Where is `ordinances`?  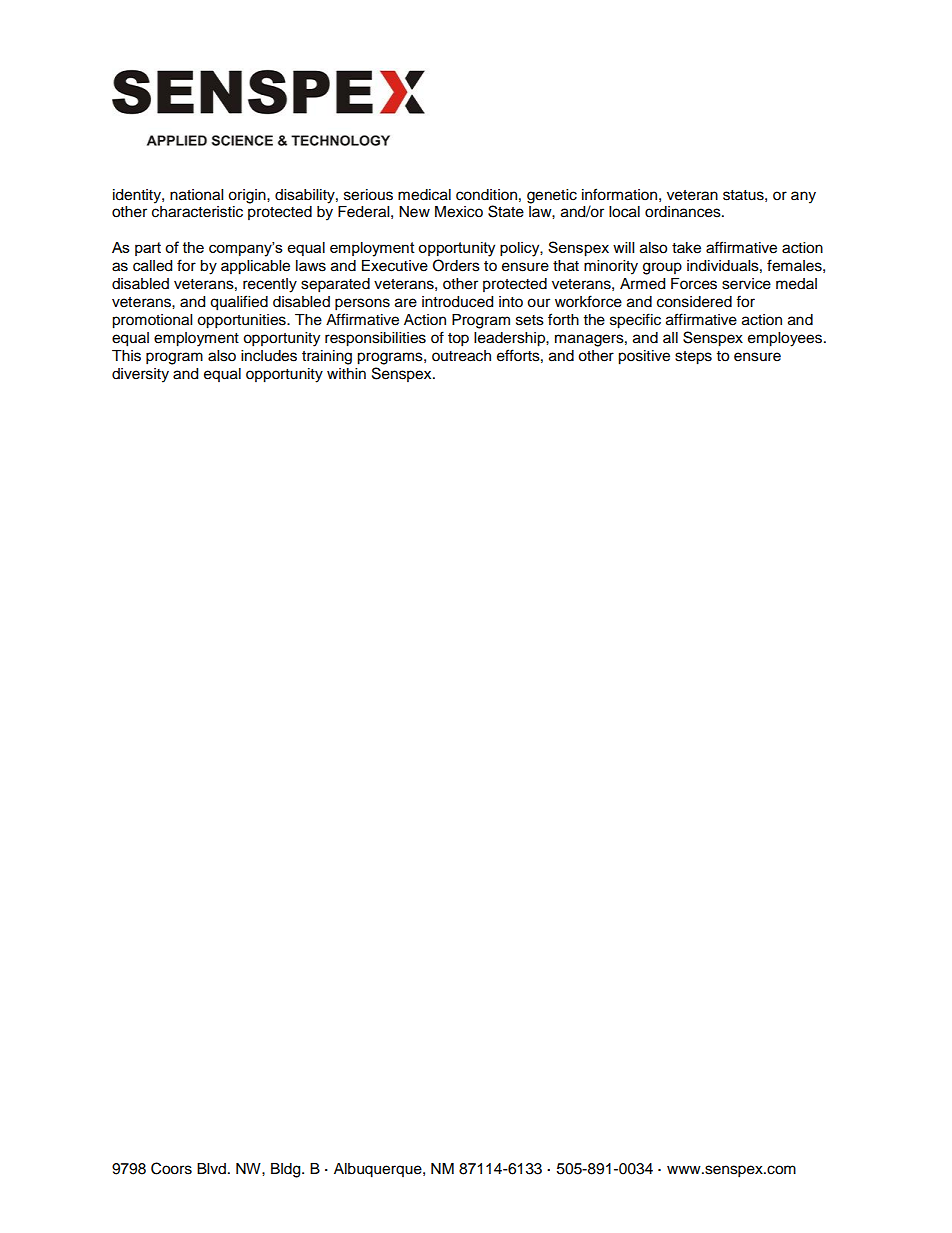 ordinances is located at coordinates (684, 212).
